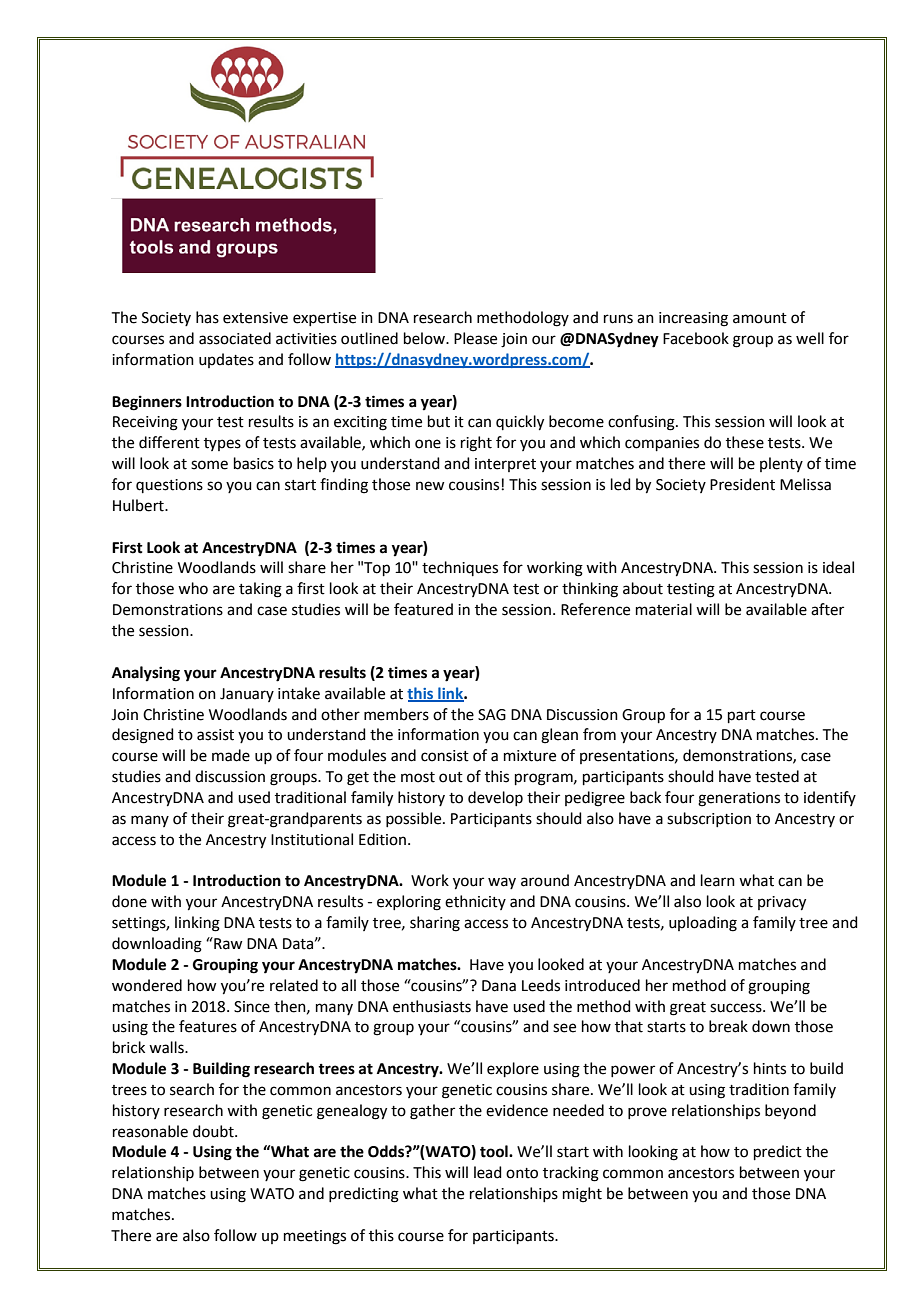  Describe the element at coordinates (235, 338) in the screenshot. I see `associated` at that location.
